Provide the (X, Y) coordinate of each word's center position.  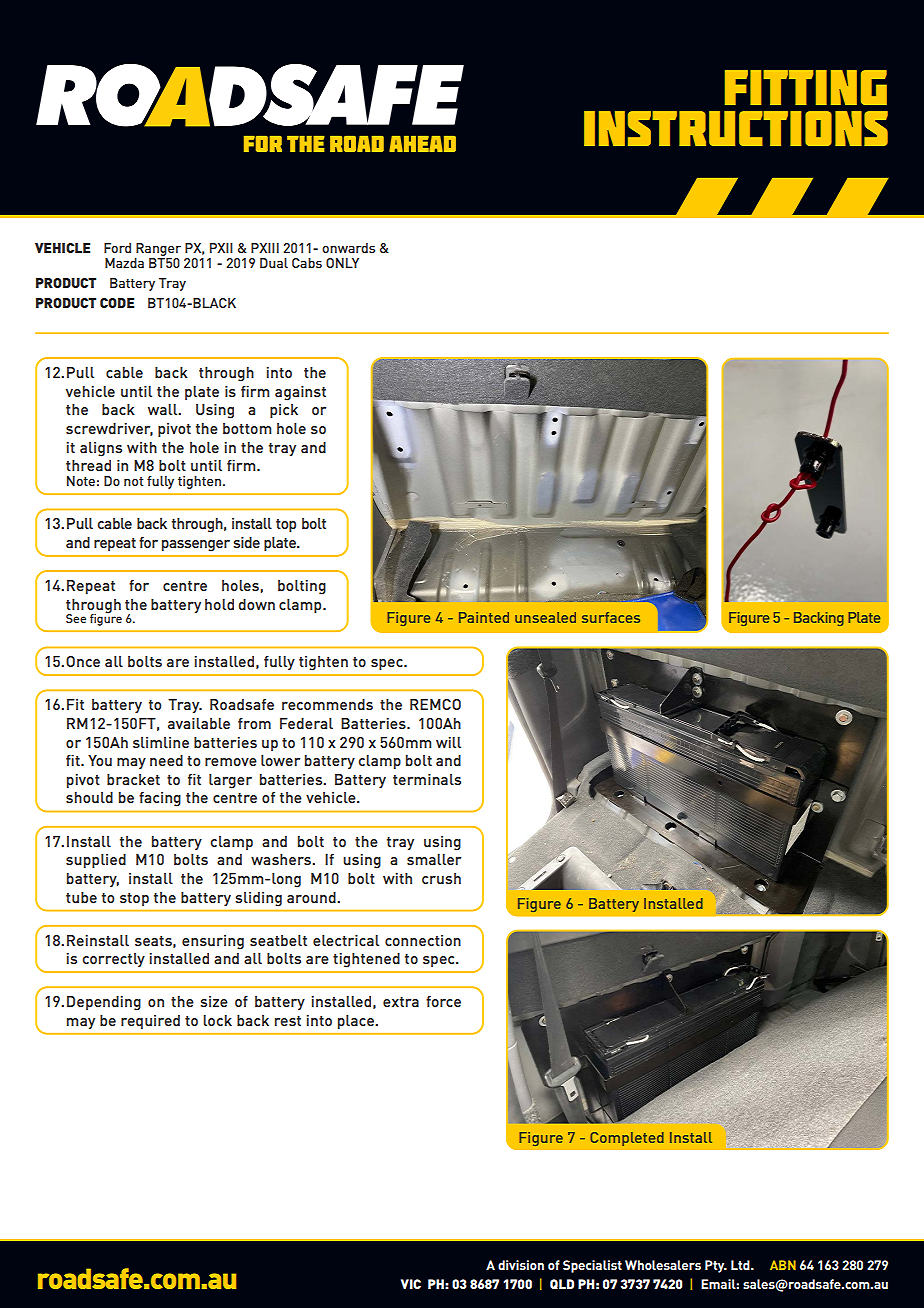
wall (164, 409)
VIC (411, 1284)
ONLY (342, 263)
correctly (114, 960)
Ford (117, 248)
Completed (627, 1139)
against (300, 393)
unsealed (545, 617)
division (521, 1265)
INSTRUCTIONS (736, 128)
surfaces (611, 617)
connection (423, 940)
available (199, 723)
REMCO (435, 704)
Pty (716, 1266)
